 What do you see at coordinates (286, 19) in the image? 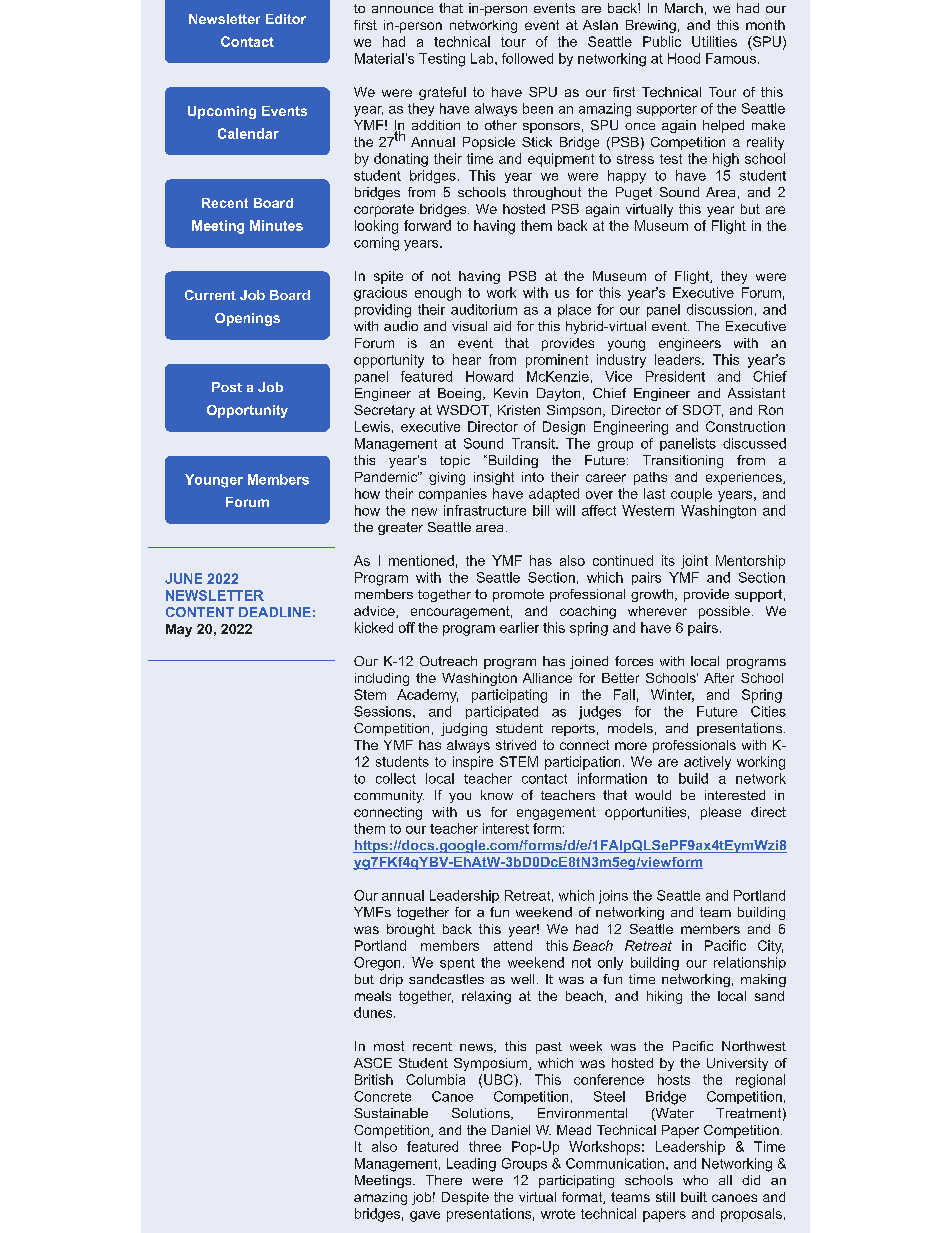
I see `Editor` at bounding box center [286, 19].
